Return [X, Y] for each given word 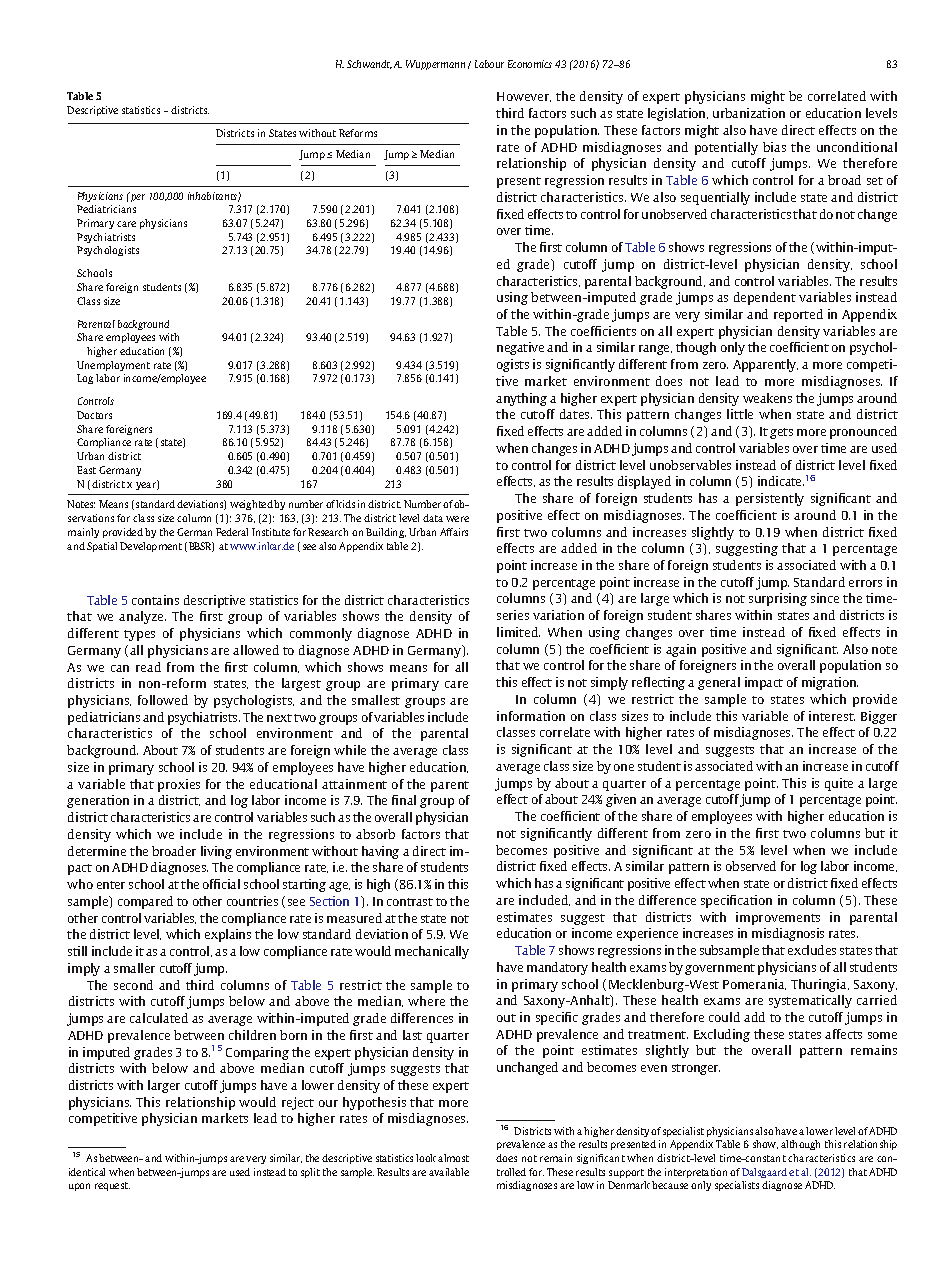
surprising [778, 599]
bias [774, 147]
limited [518, 632]
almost [453, 1158]
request [112, 1186]
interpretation [696, 1173]
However [524, 97]
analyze [142, 617]
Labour [489, 64]
